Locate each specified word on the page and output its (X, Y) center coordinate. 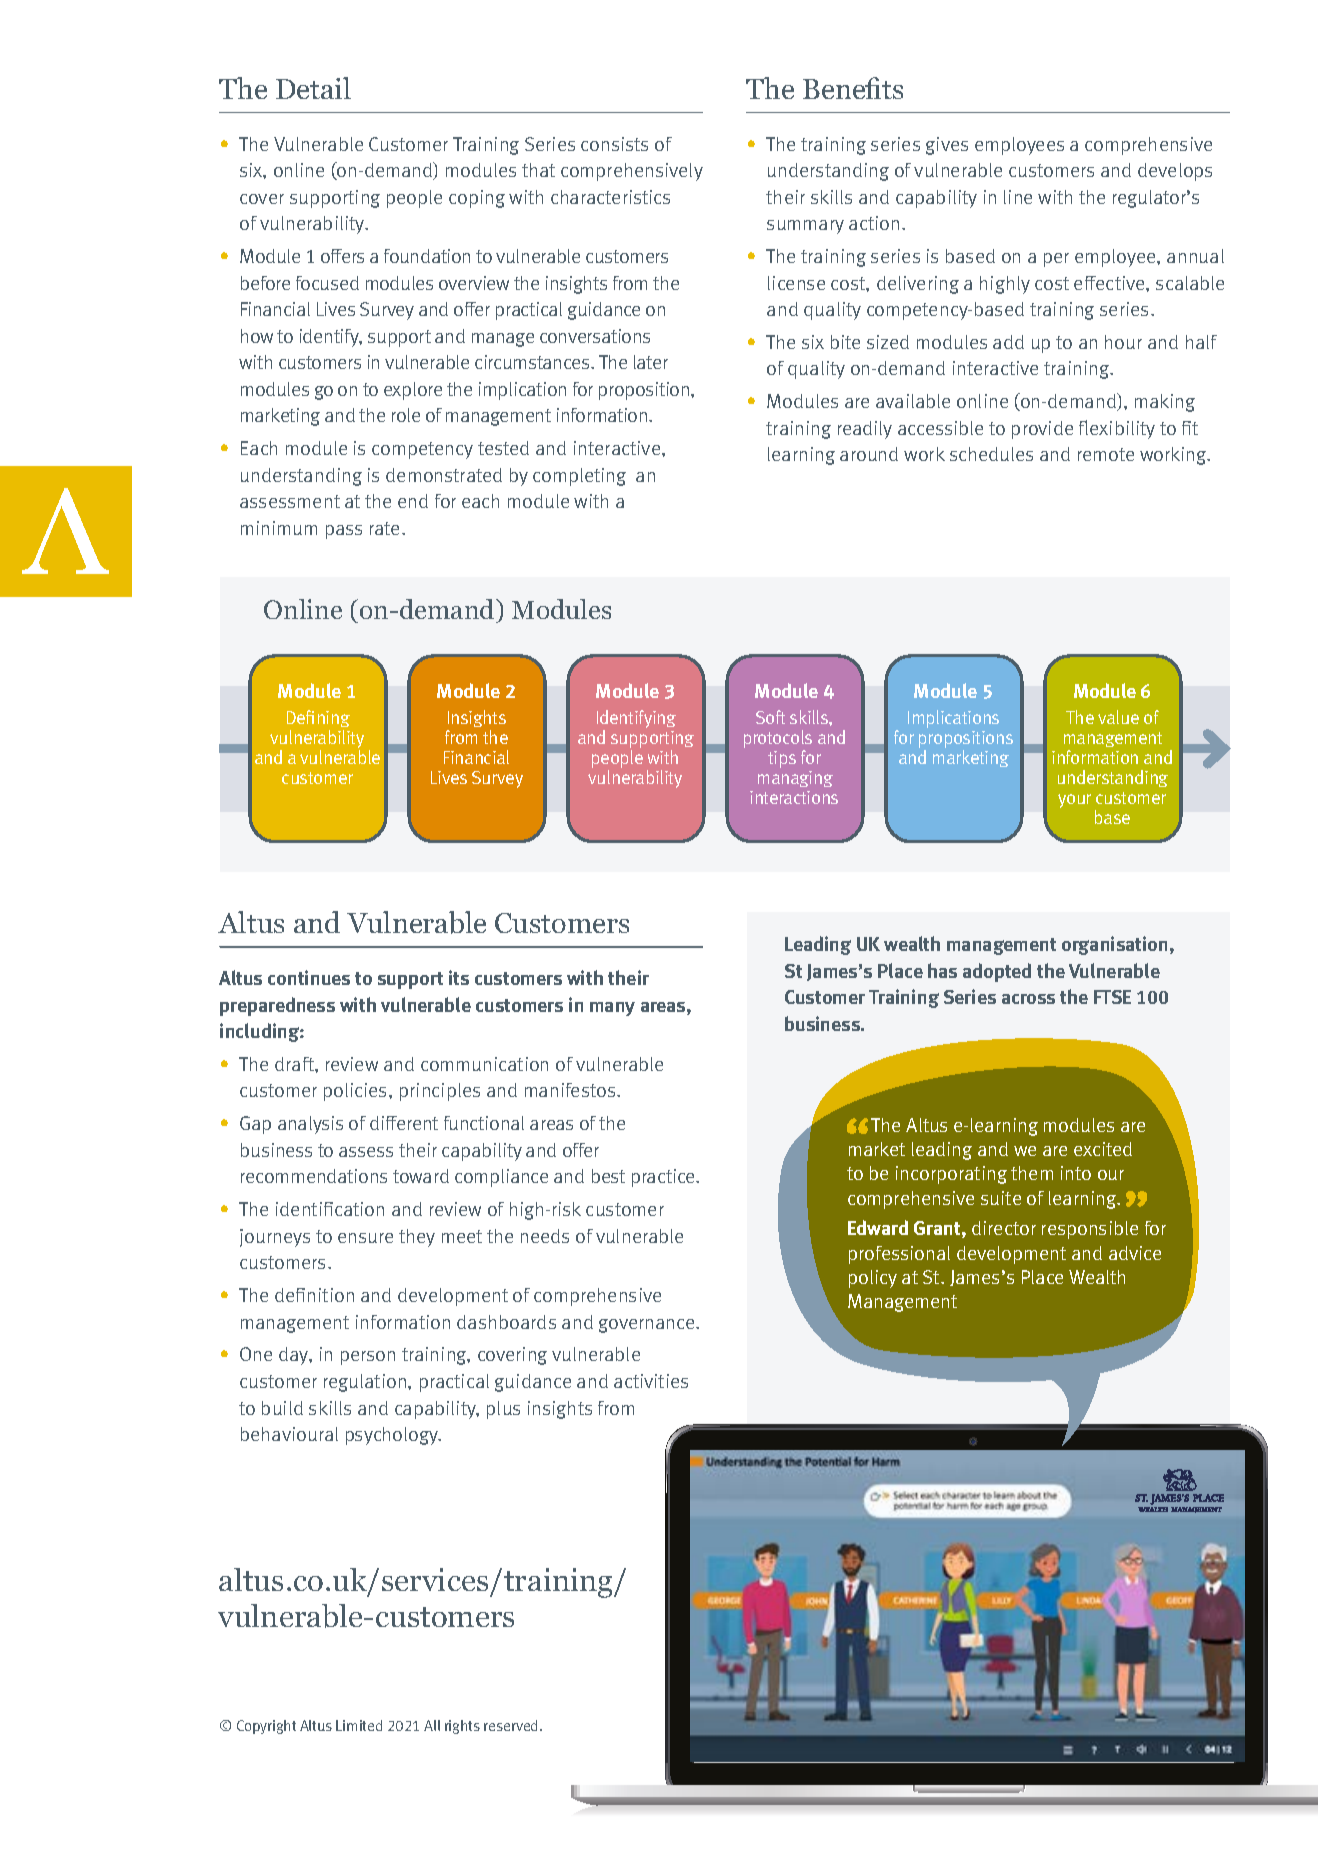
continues (309, 977)
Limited (359, 1725)
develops (1175, 172)
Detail (313, 88)
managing (795, 779)
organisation (1114, 945)
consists (614, 144)
